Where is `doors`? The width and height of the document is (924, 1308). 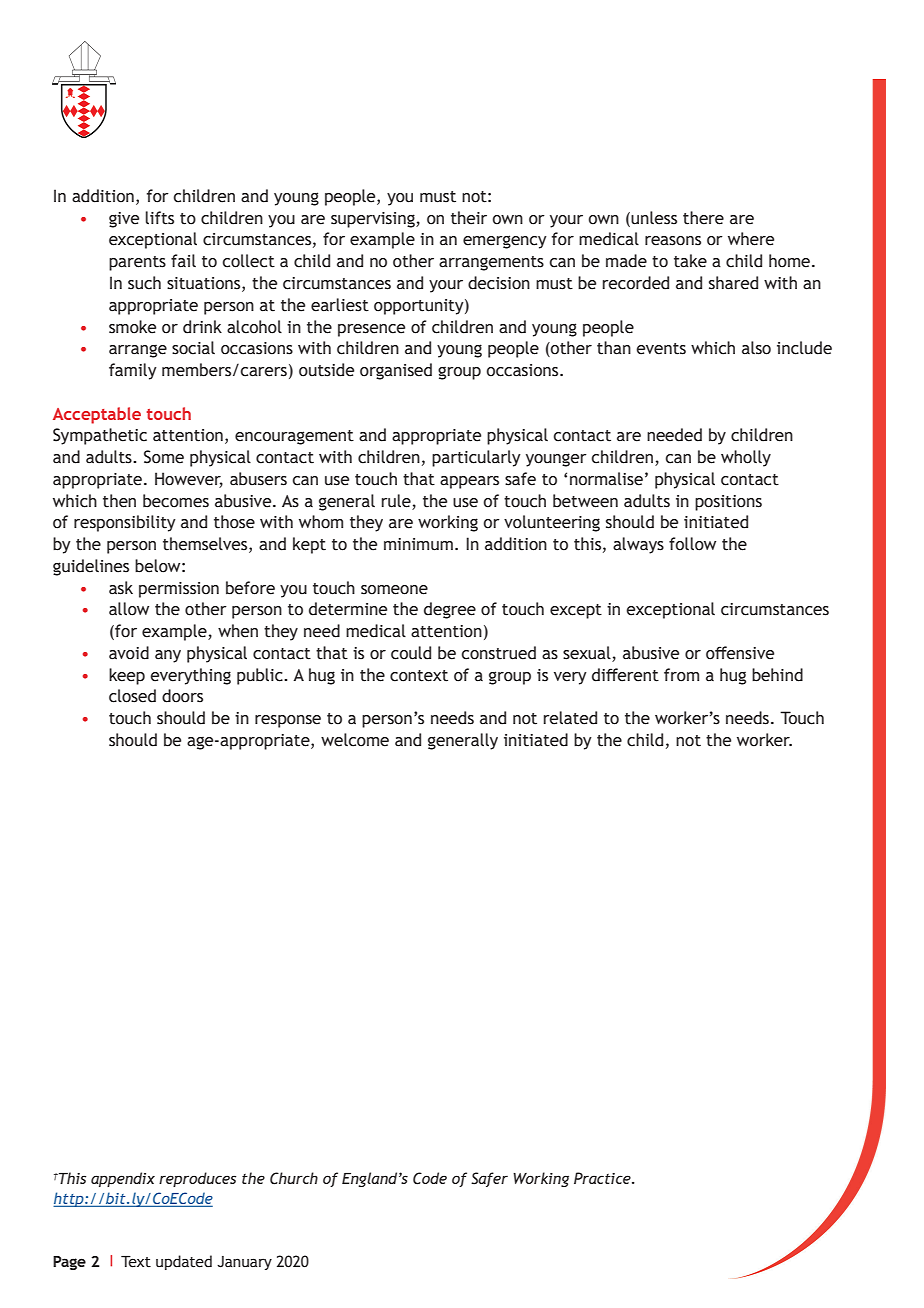
doors is located at coordinates (182, 696).
